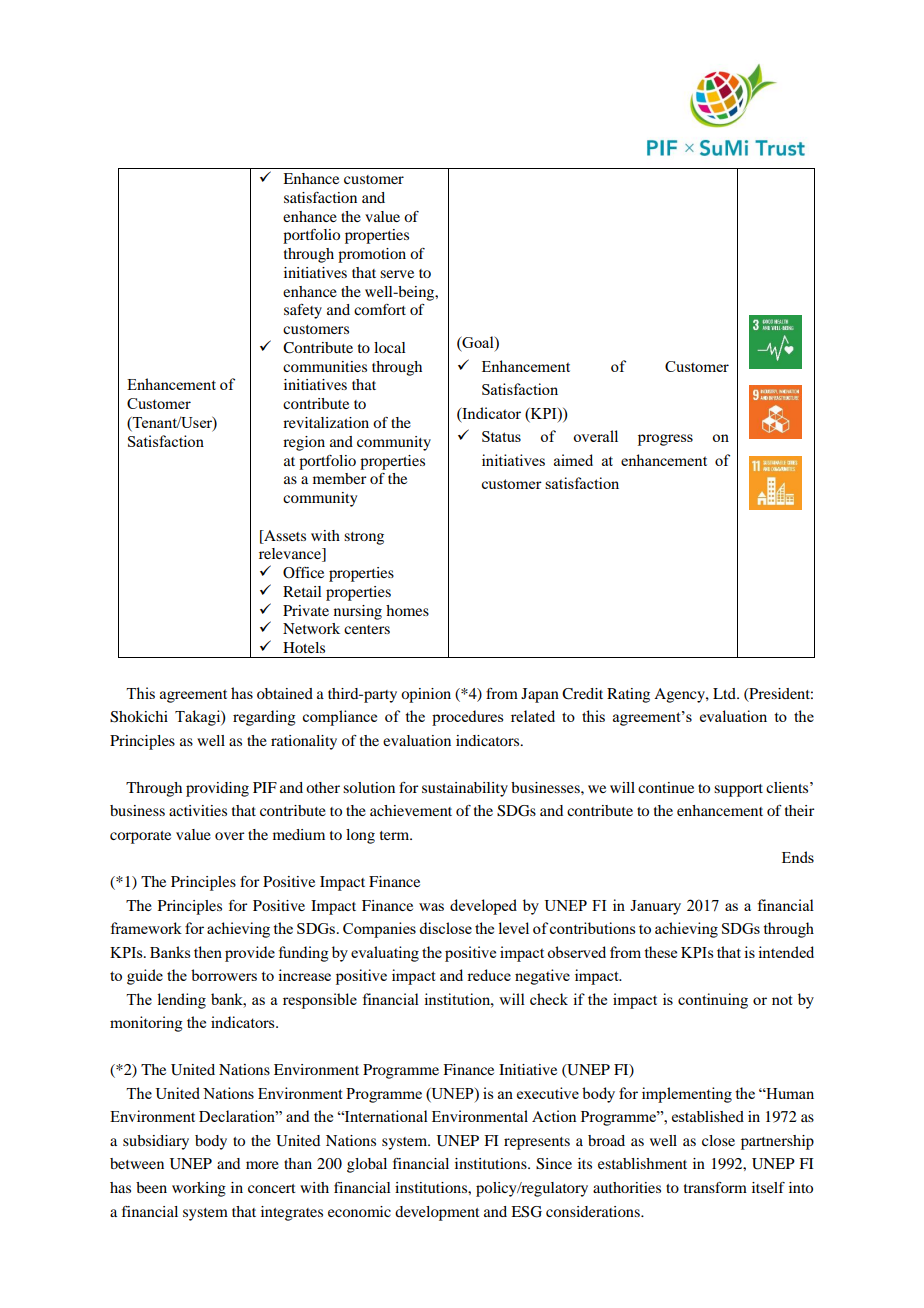 The width and height of the screenshot is (924, 1308). Describe the element at coordinates (380, 309) in the screenshot. I see `comfort` at that location.
